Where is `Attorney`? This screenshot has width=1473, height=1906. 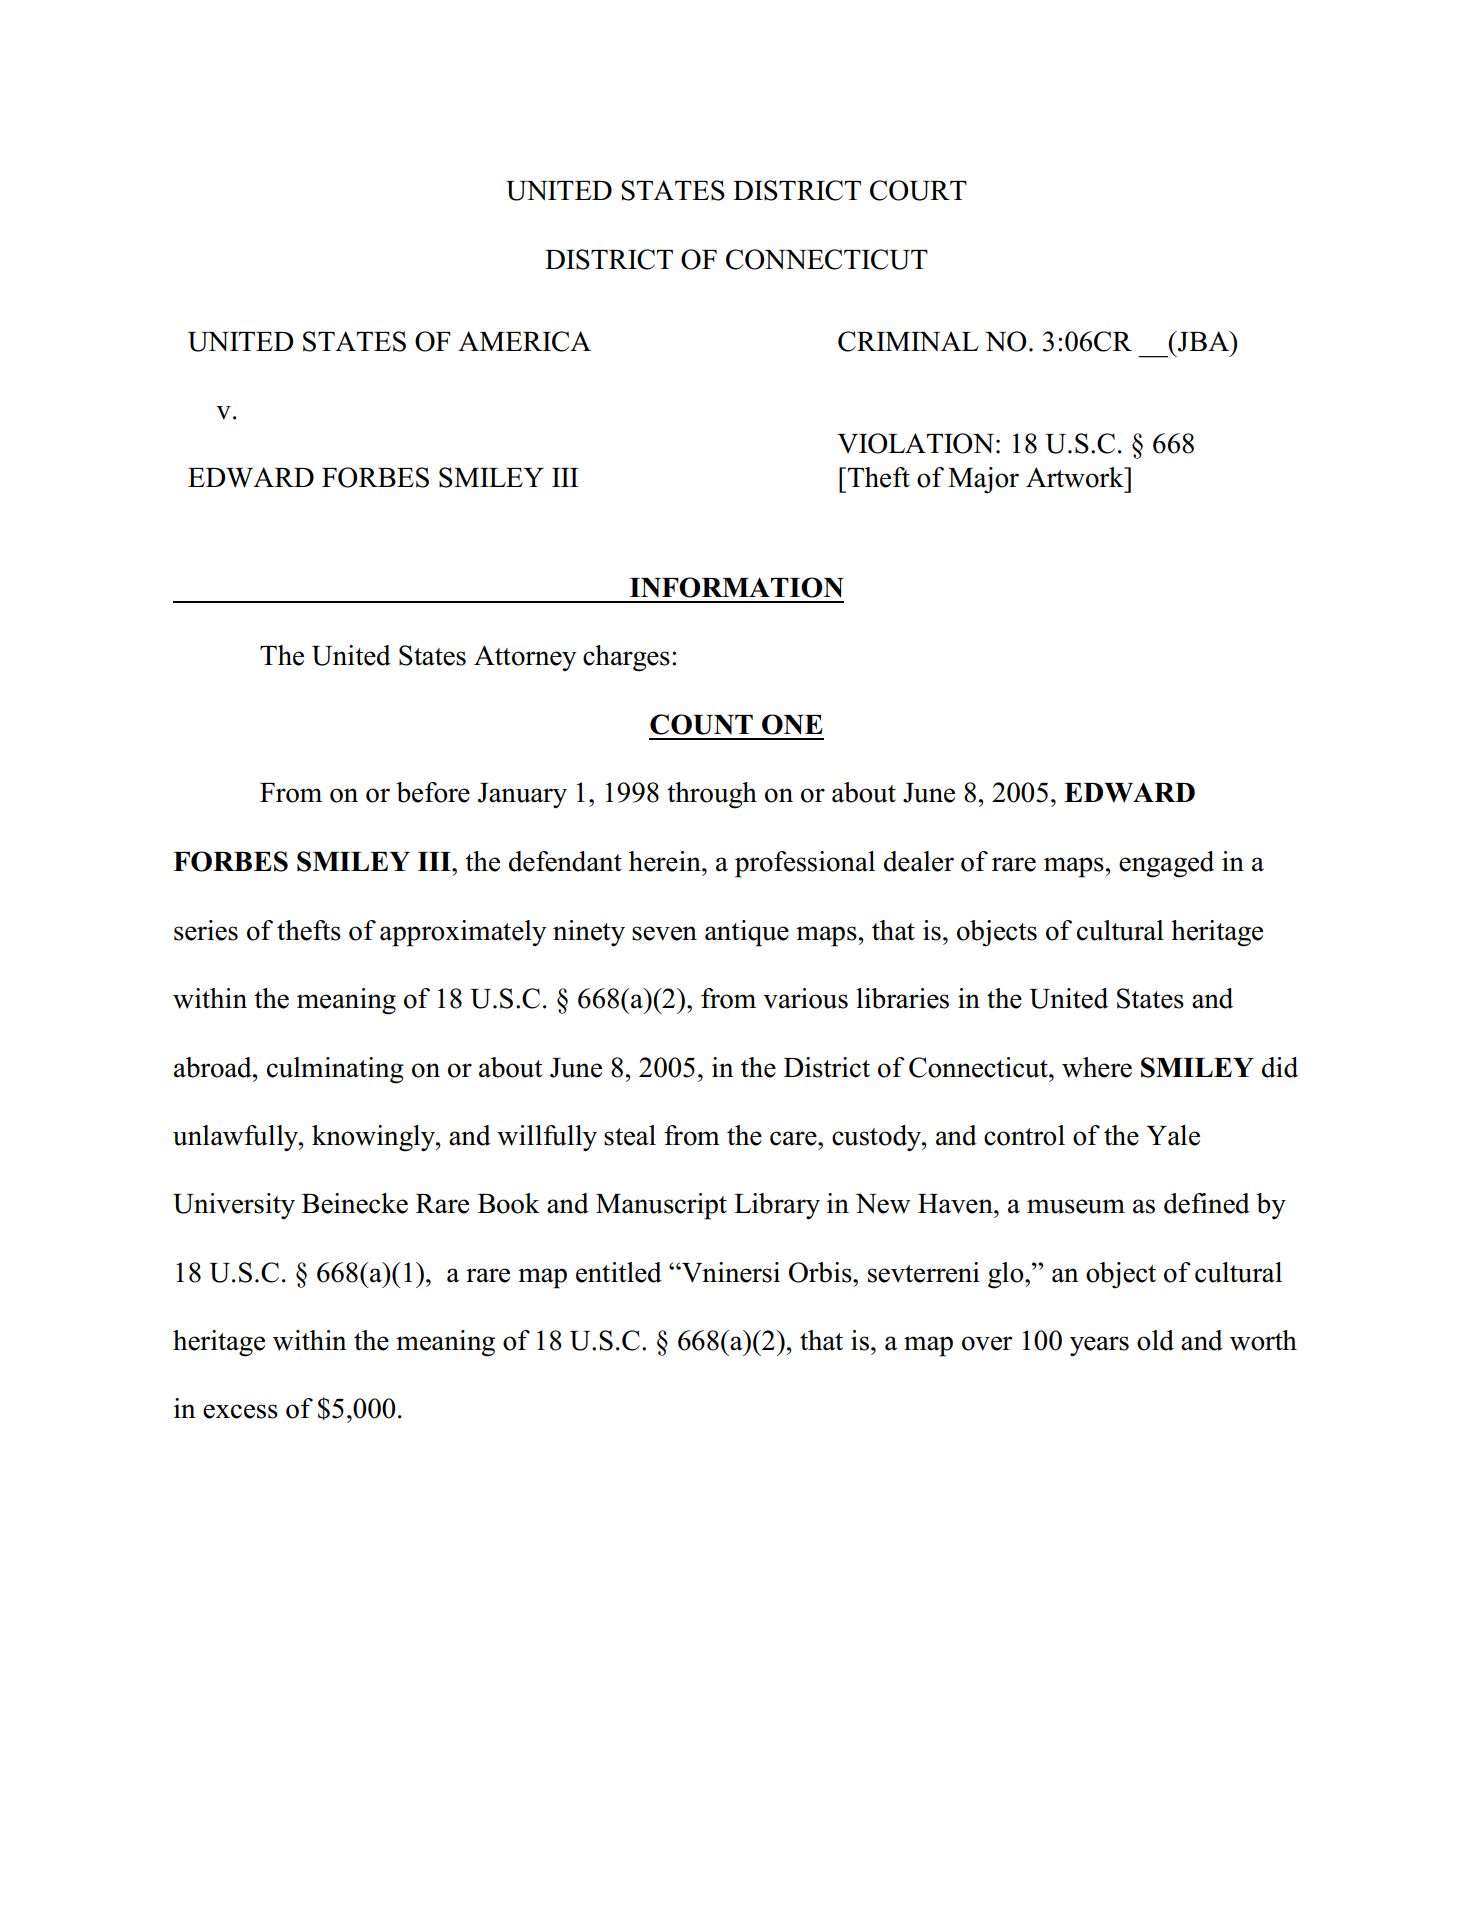 Attorney is located at coordinates (525, 658).
